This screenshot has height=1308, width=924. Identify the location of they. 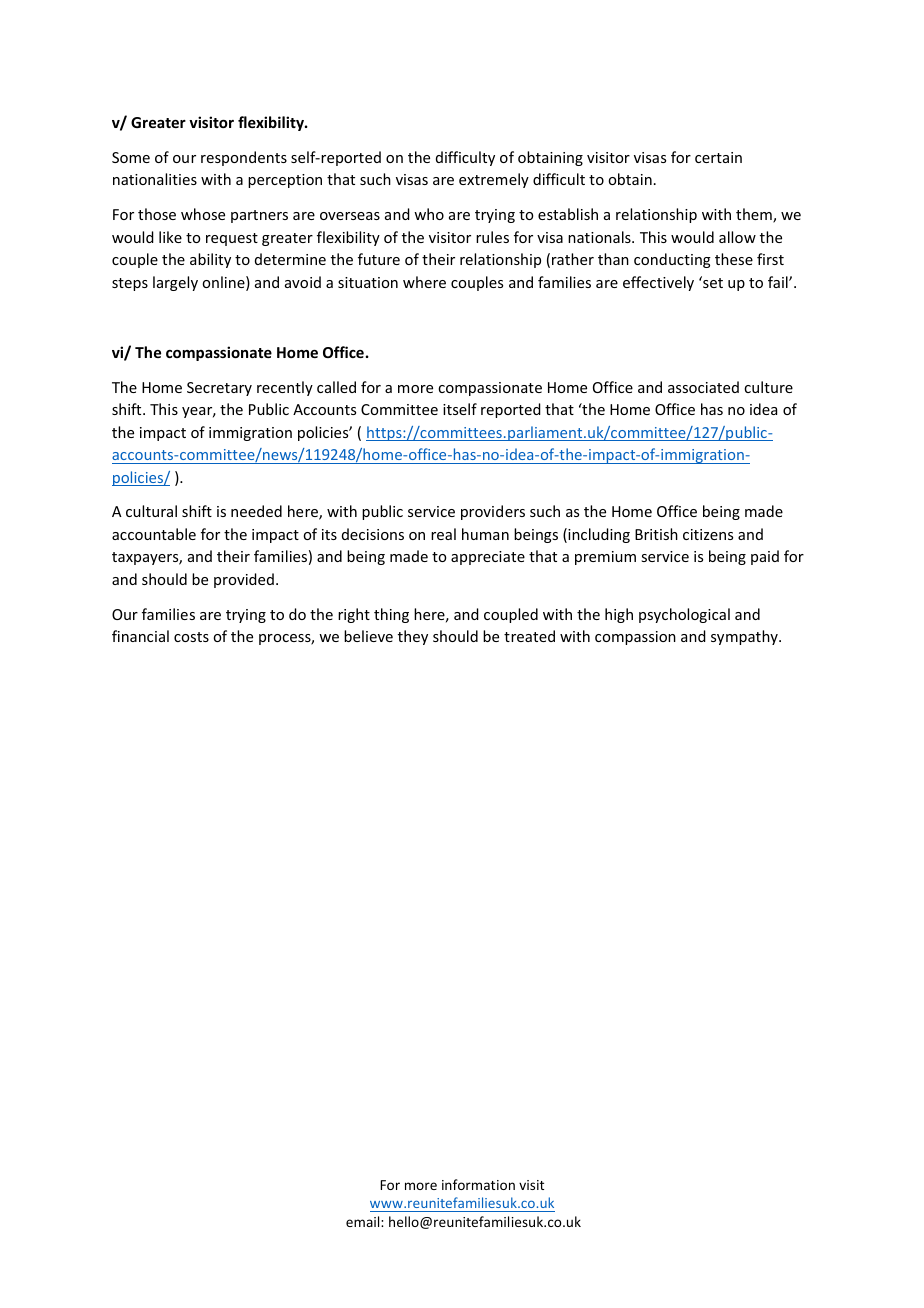
(413, 637).
